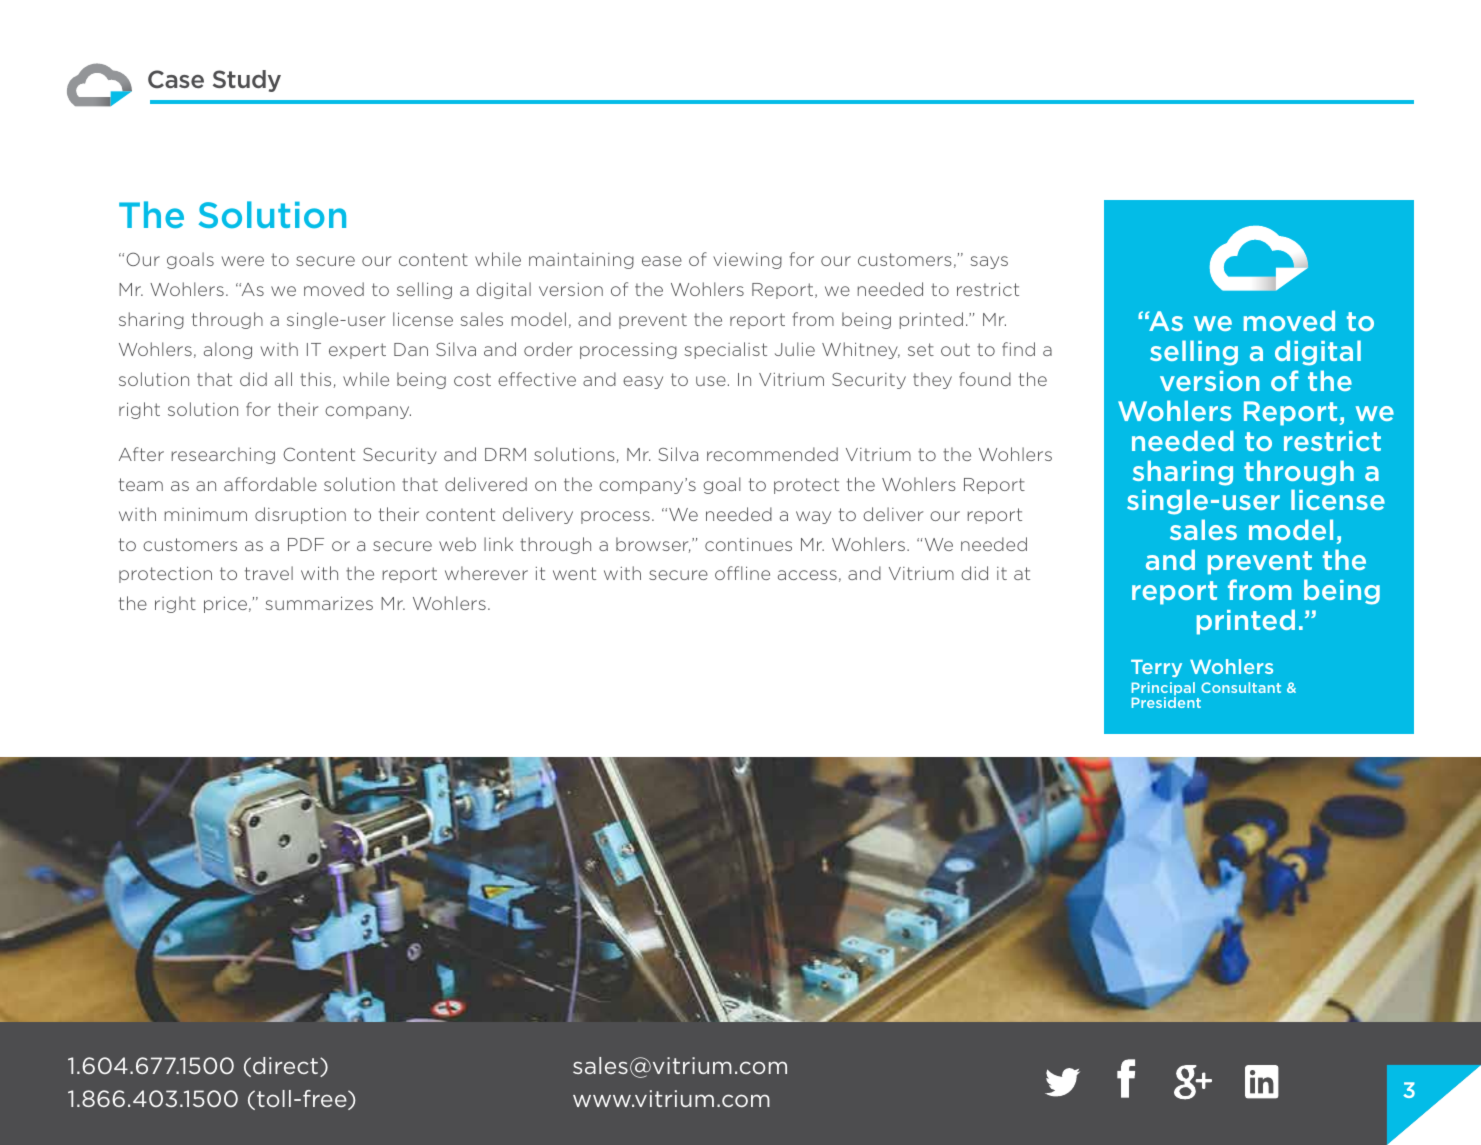  What do you see at coordinates (247, 81) in the screenshot?
I see `Study` at bounding box center [247, 81].
